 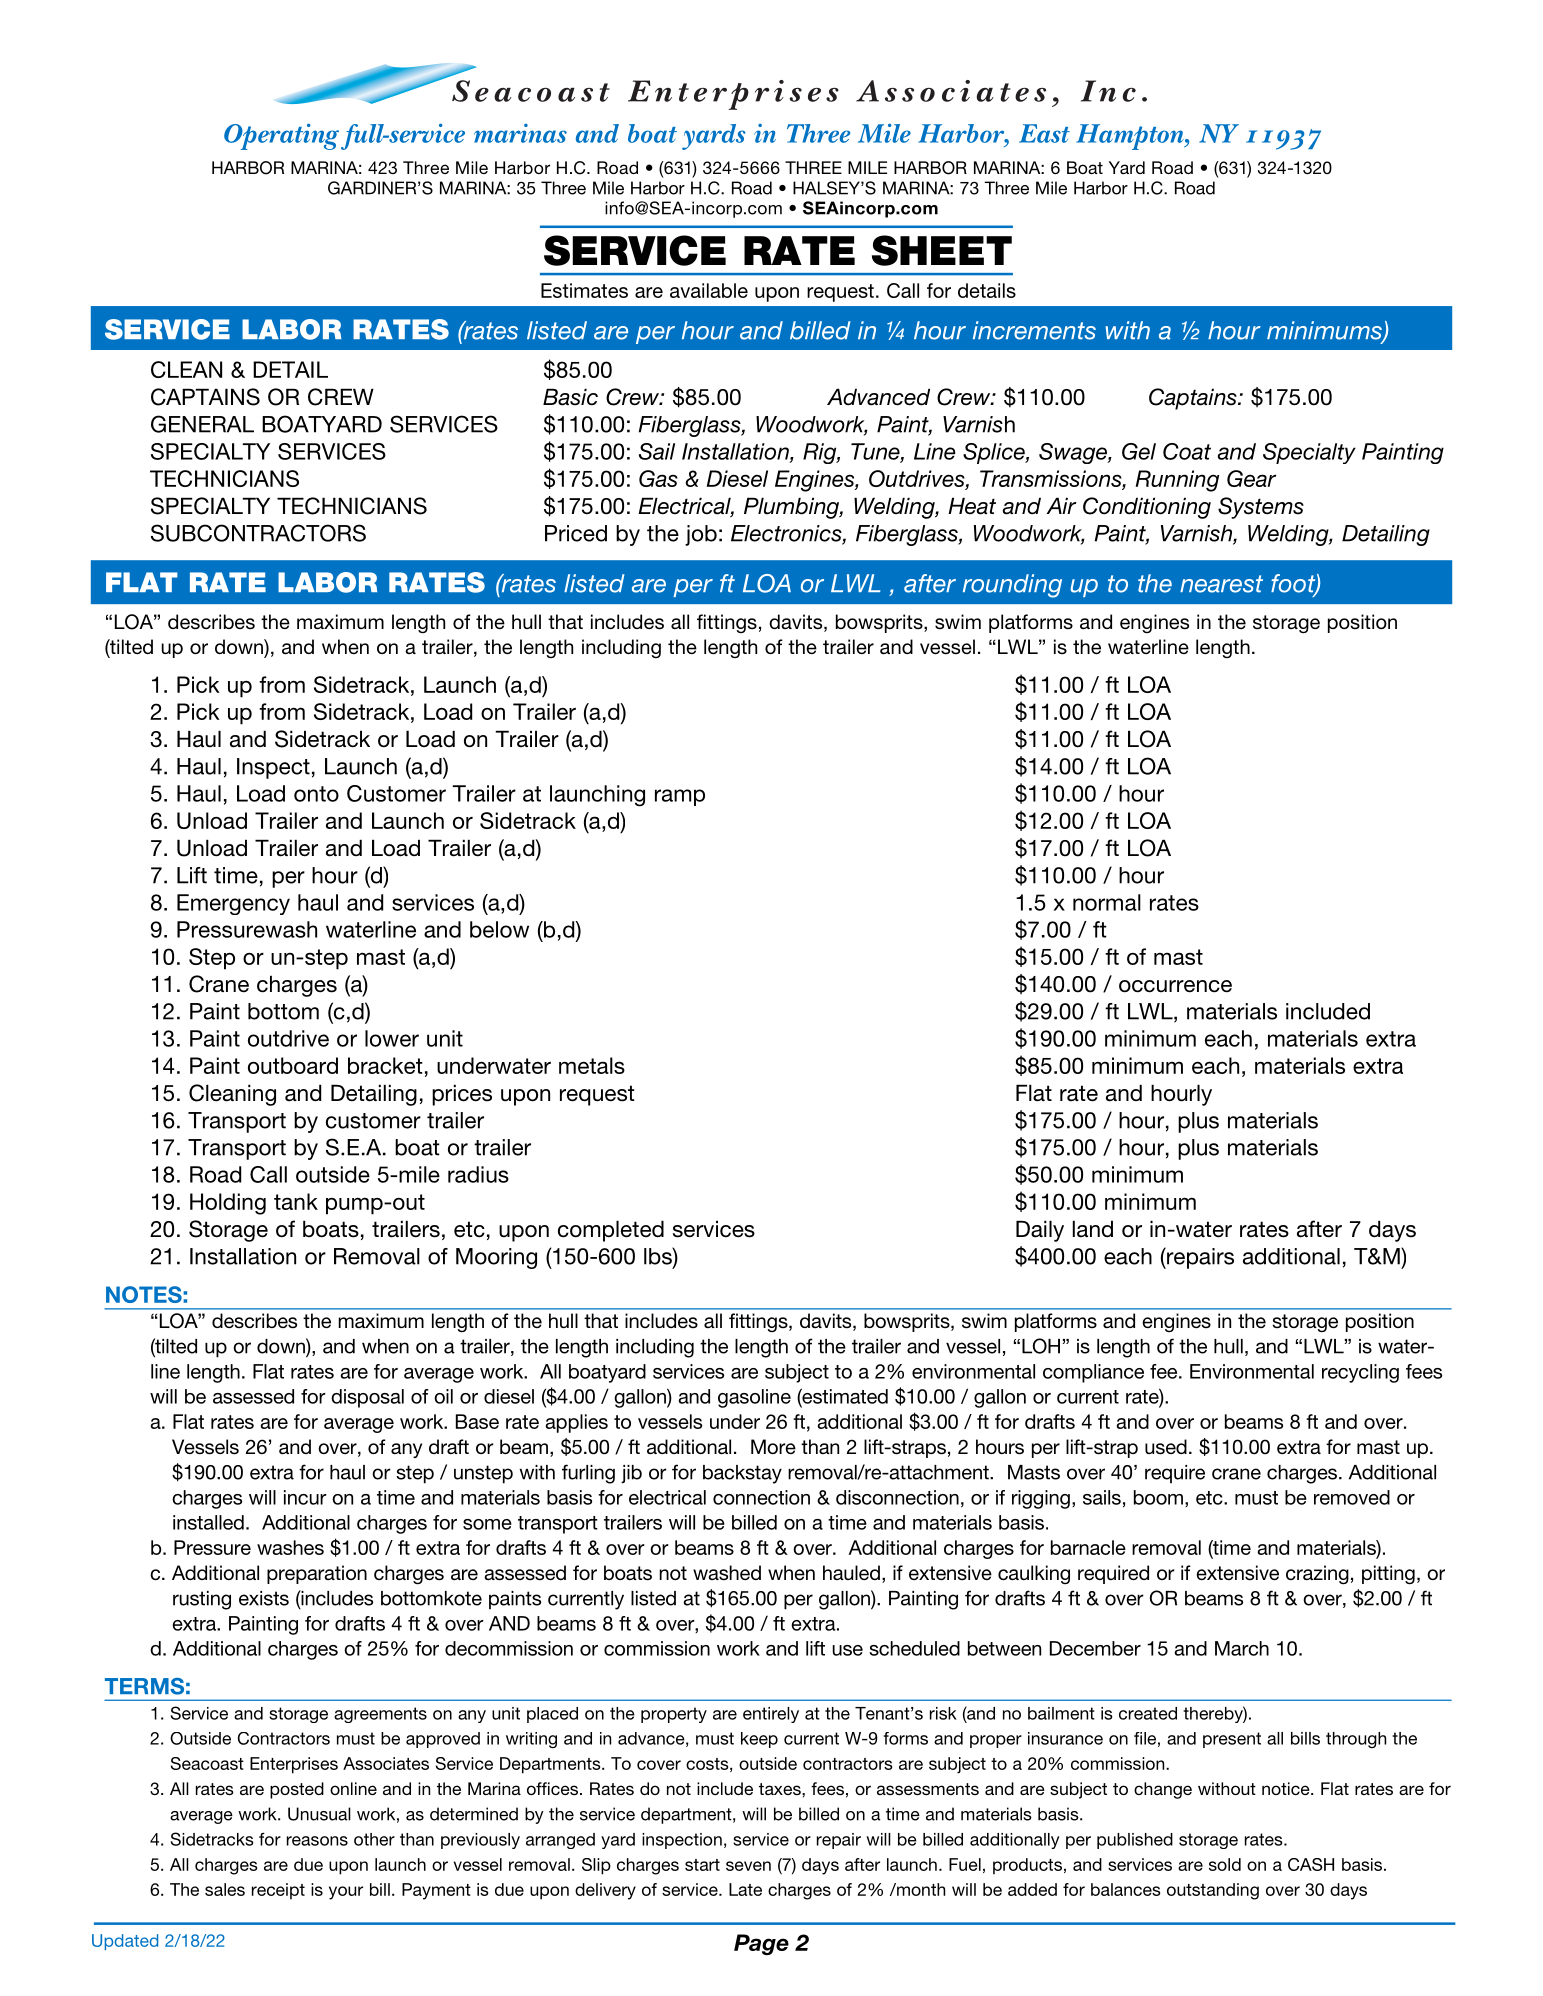 I want to click on Operating, so click(x=281, y=136).
